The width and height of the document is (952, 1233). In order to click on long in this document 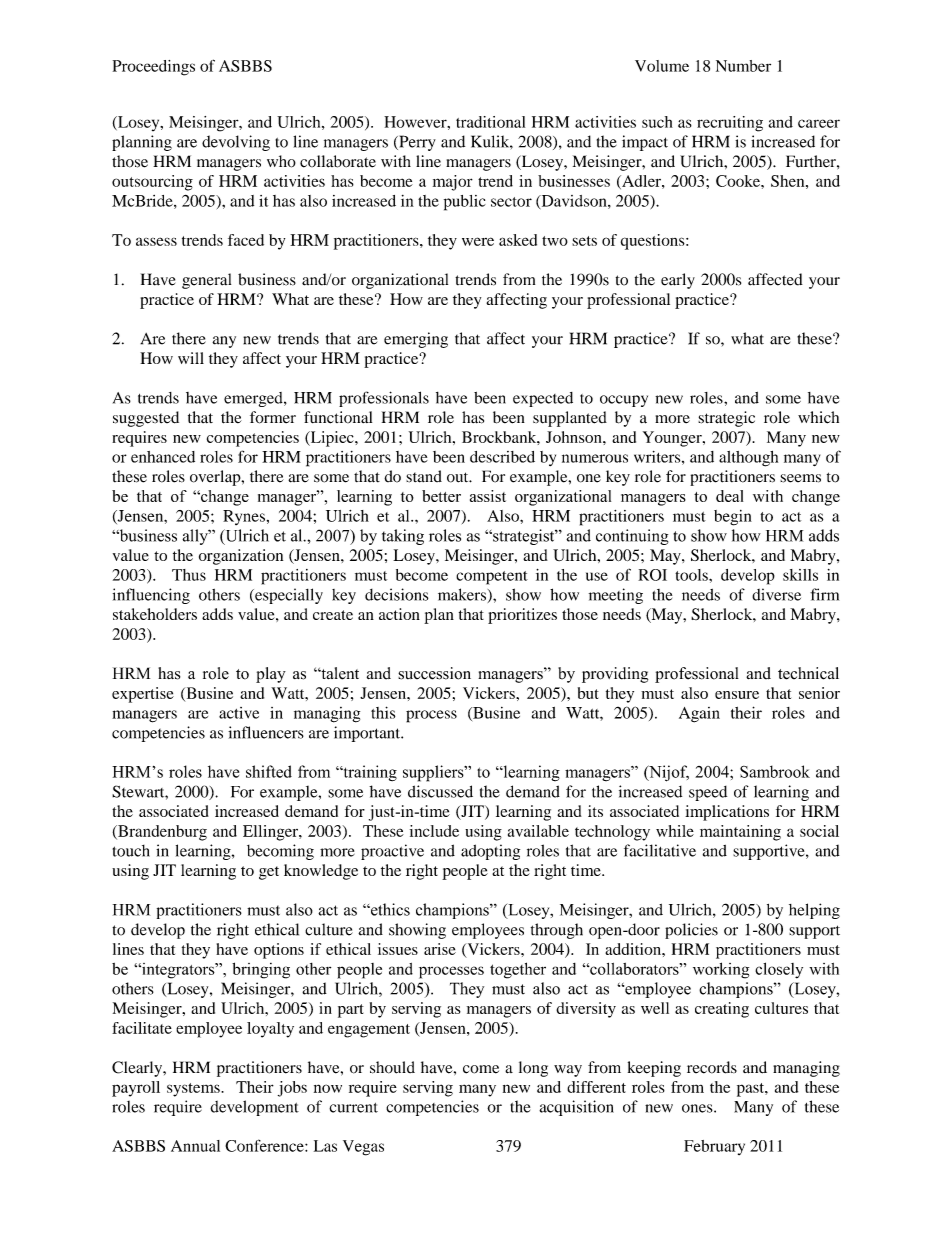, I will do `click(533, 1069)`.
